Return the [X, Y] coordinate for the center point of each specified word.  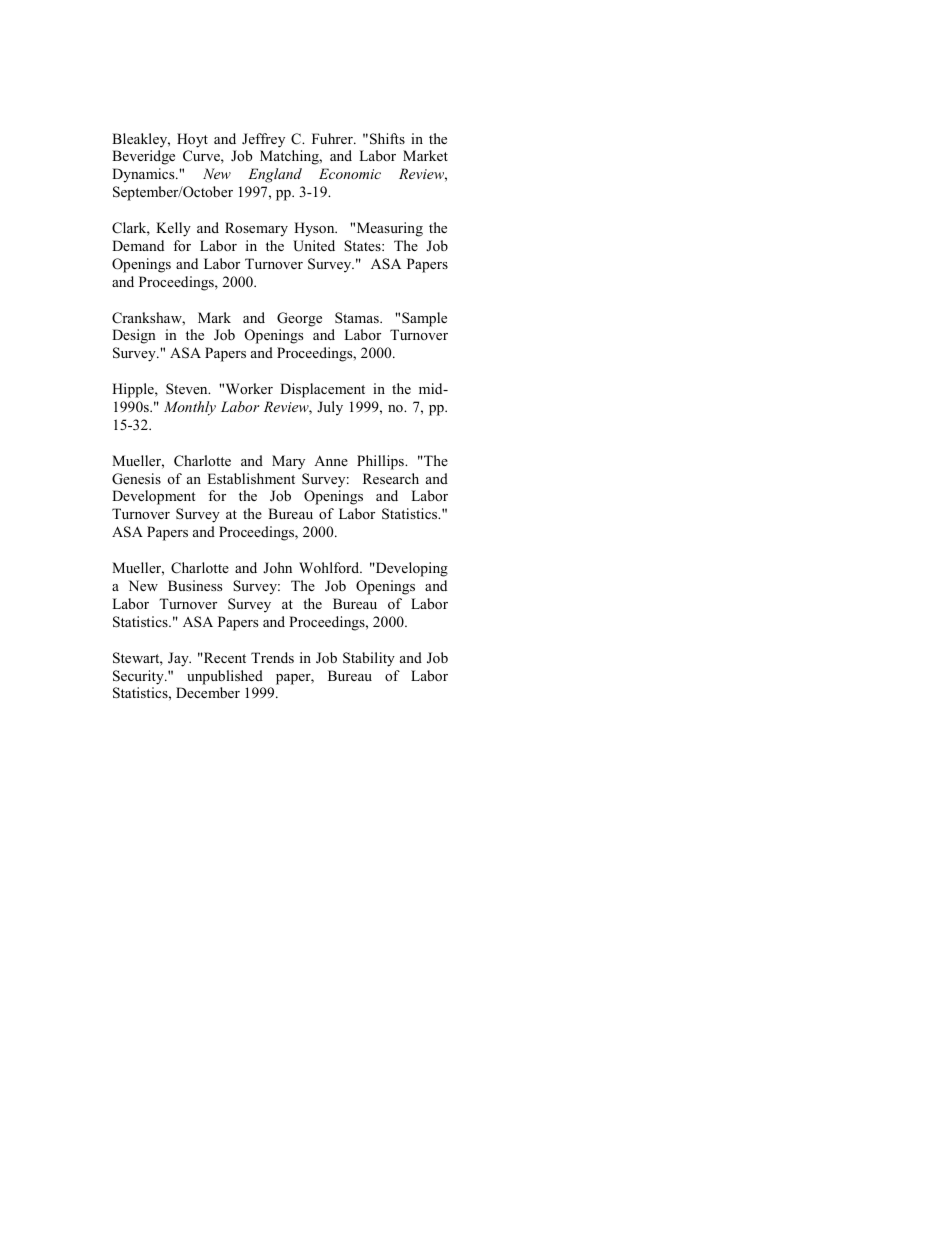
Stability [369, 659]
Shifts [387, 139]
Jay [179, 659]
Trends [272, 657]
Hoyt [192, 140]
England [275, 175]
